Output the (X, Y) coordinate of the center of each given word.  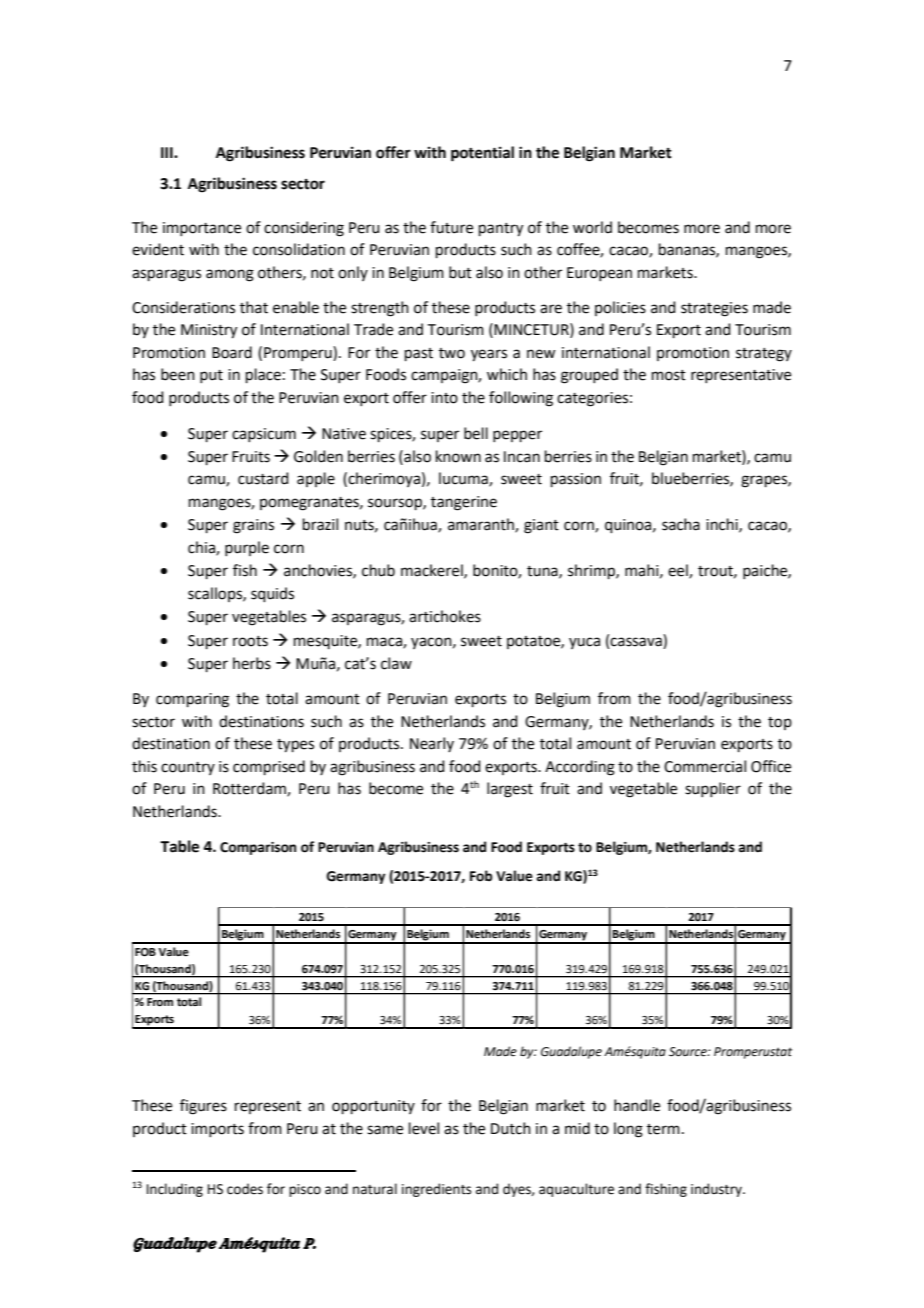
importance (202, 229)
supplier (713, 789)
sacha (681, 524)
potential (482, 154)
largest (510, 790)
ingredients (436, 1190)
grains (253, 526)
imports (217, 1130)
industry (717, 1190)
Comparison (258, 848)
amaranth (482, 525)
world (592, 227)
